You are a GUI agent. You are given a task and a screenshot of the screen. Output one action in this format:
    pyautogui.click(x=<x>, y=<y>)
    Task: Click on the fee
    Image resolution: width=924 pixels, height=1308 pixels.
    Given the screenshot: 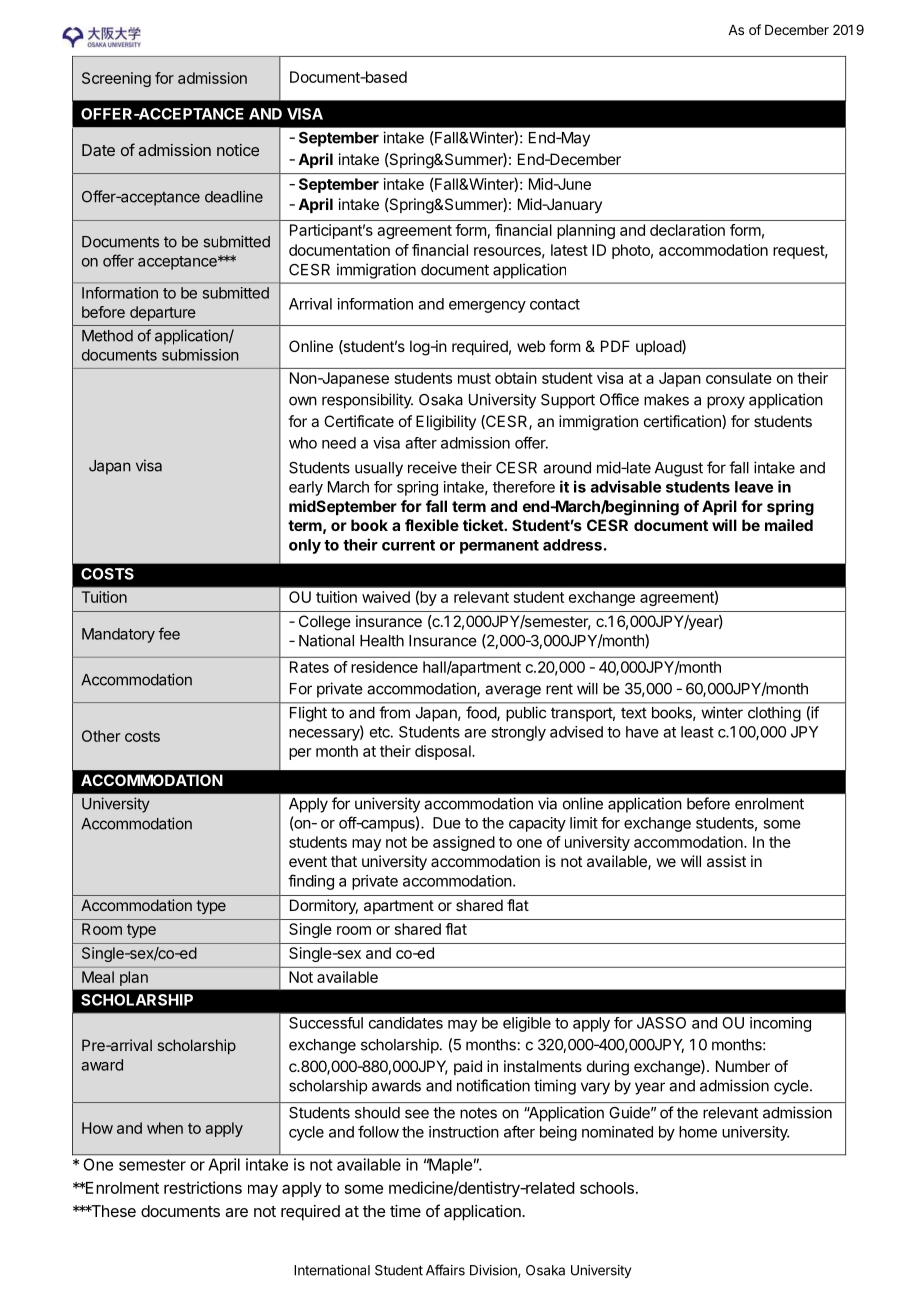 What is the action you would take?
    pyautogui.click(x=169, y=633)
